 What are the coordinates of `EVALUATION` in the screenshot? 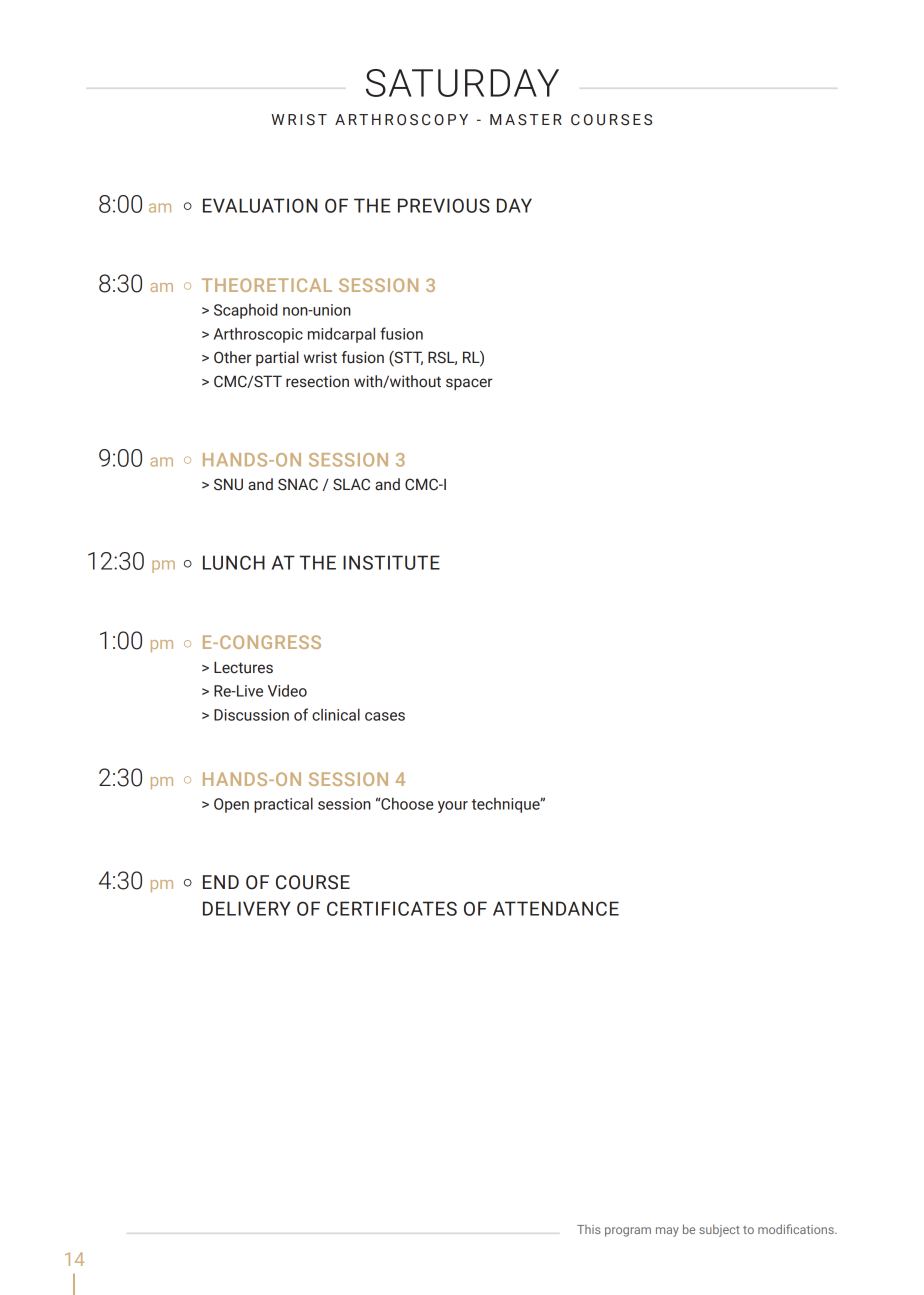 It's located at (260, 205).
